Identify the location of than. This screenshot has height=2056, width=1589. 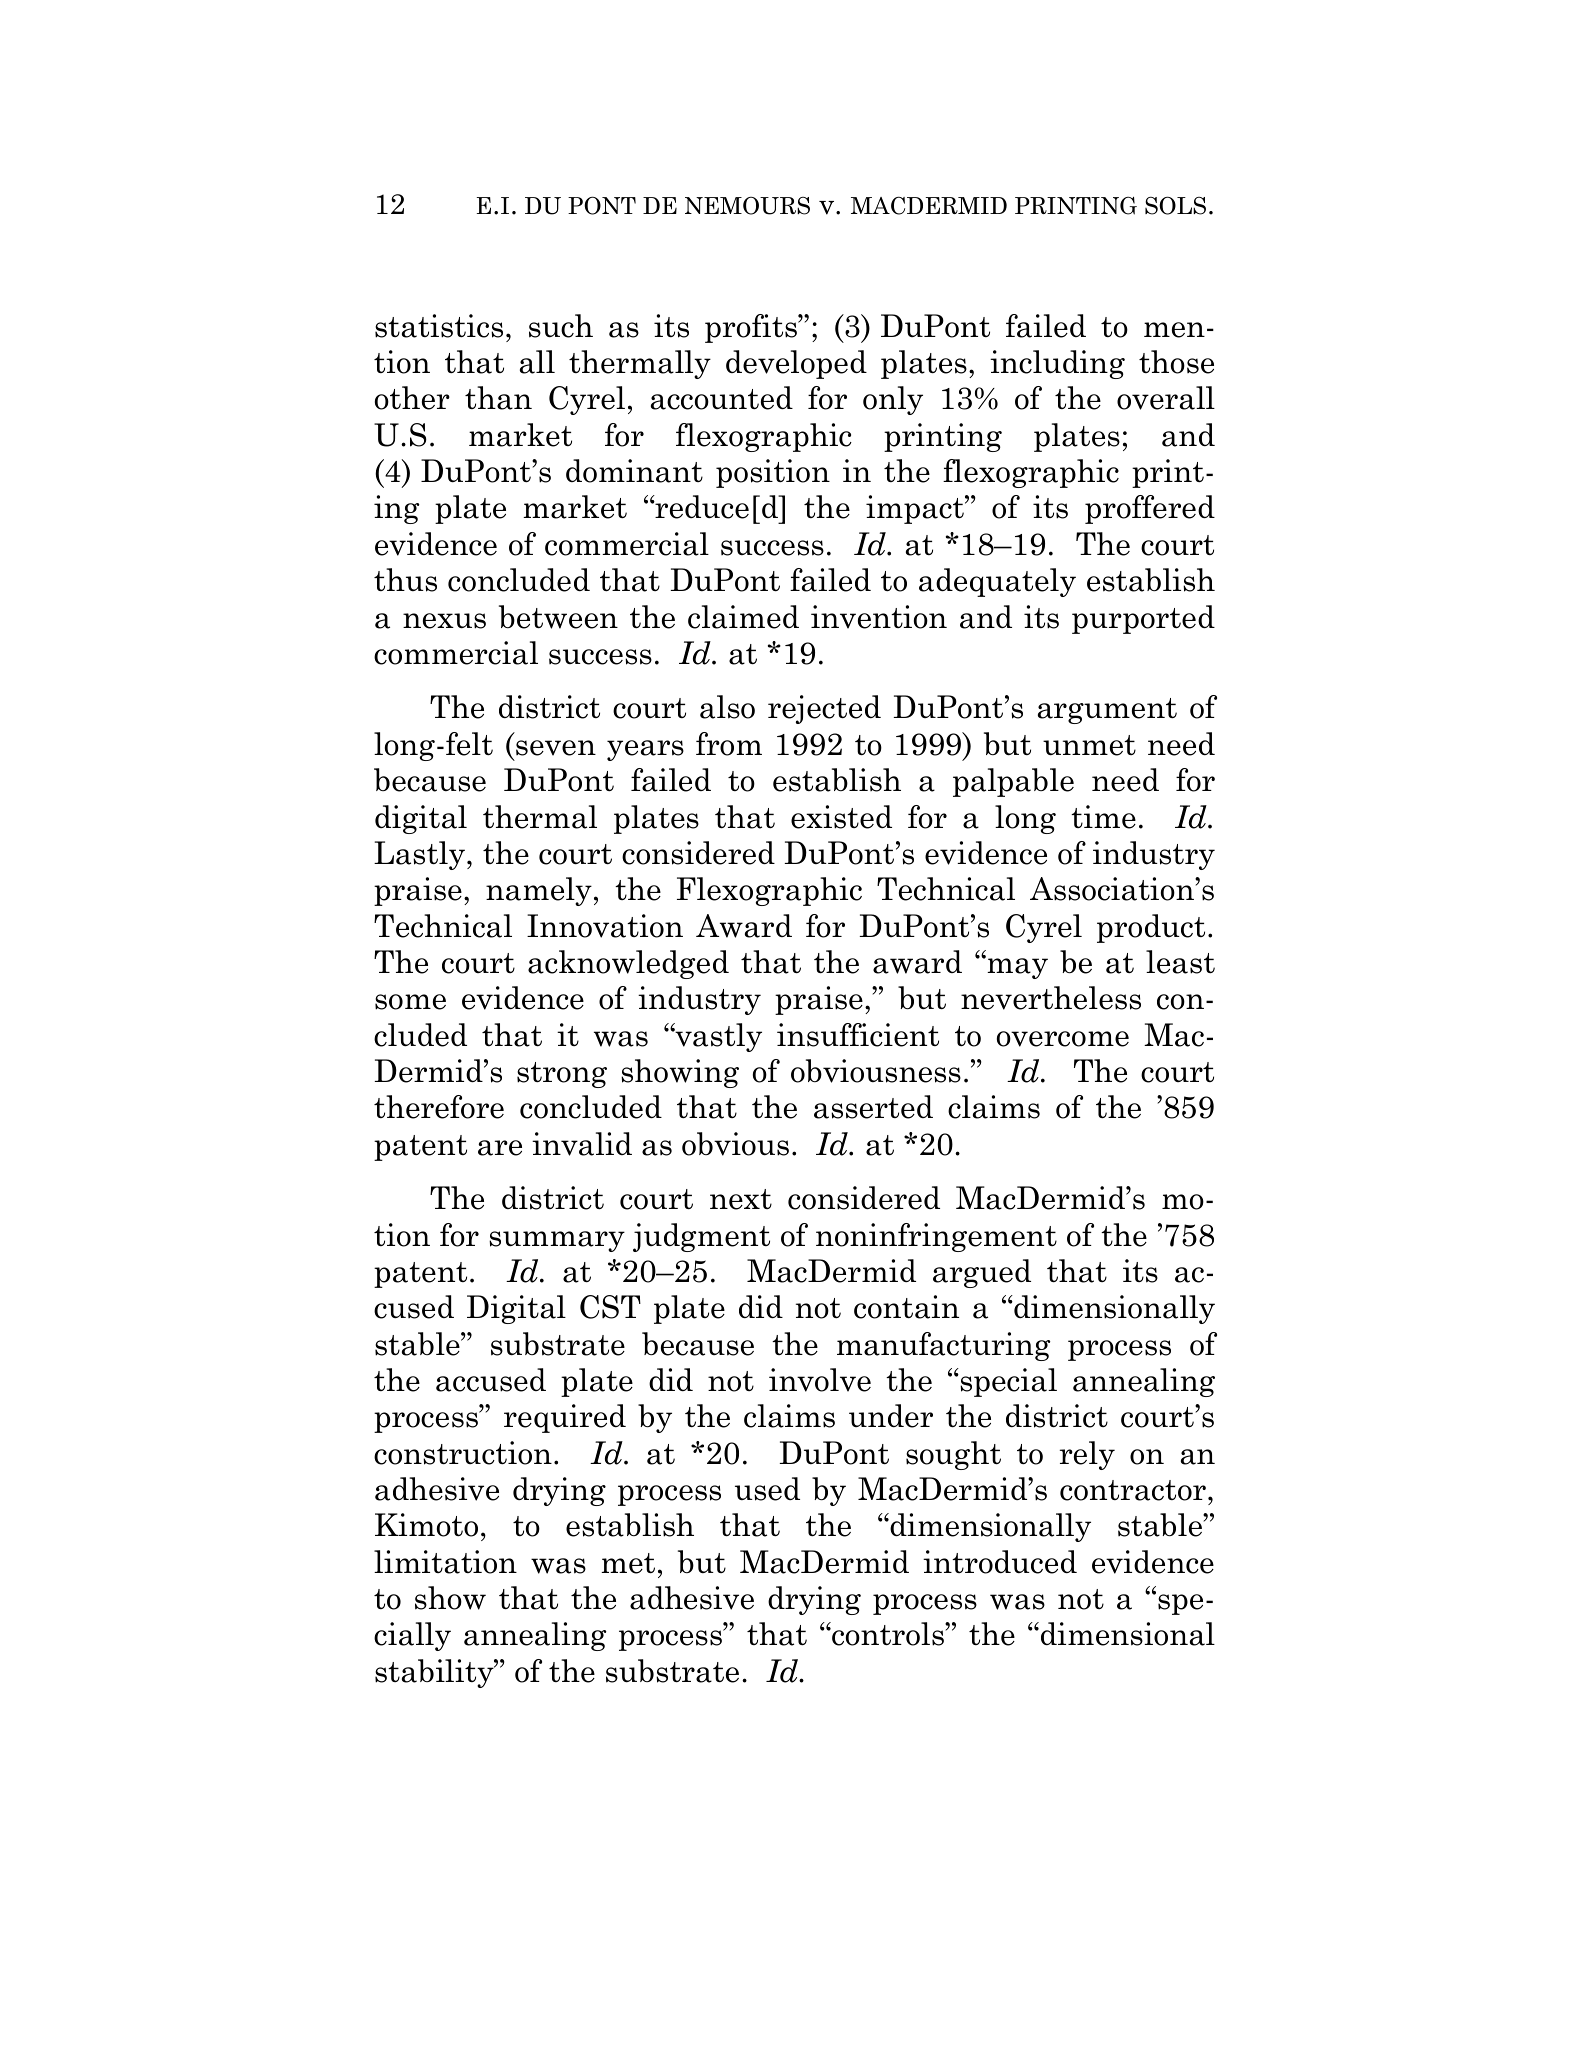
(498, 398).
